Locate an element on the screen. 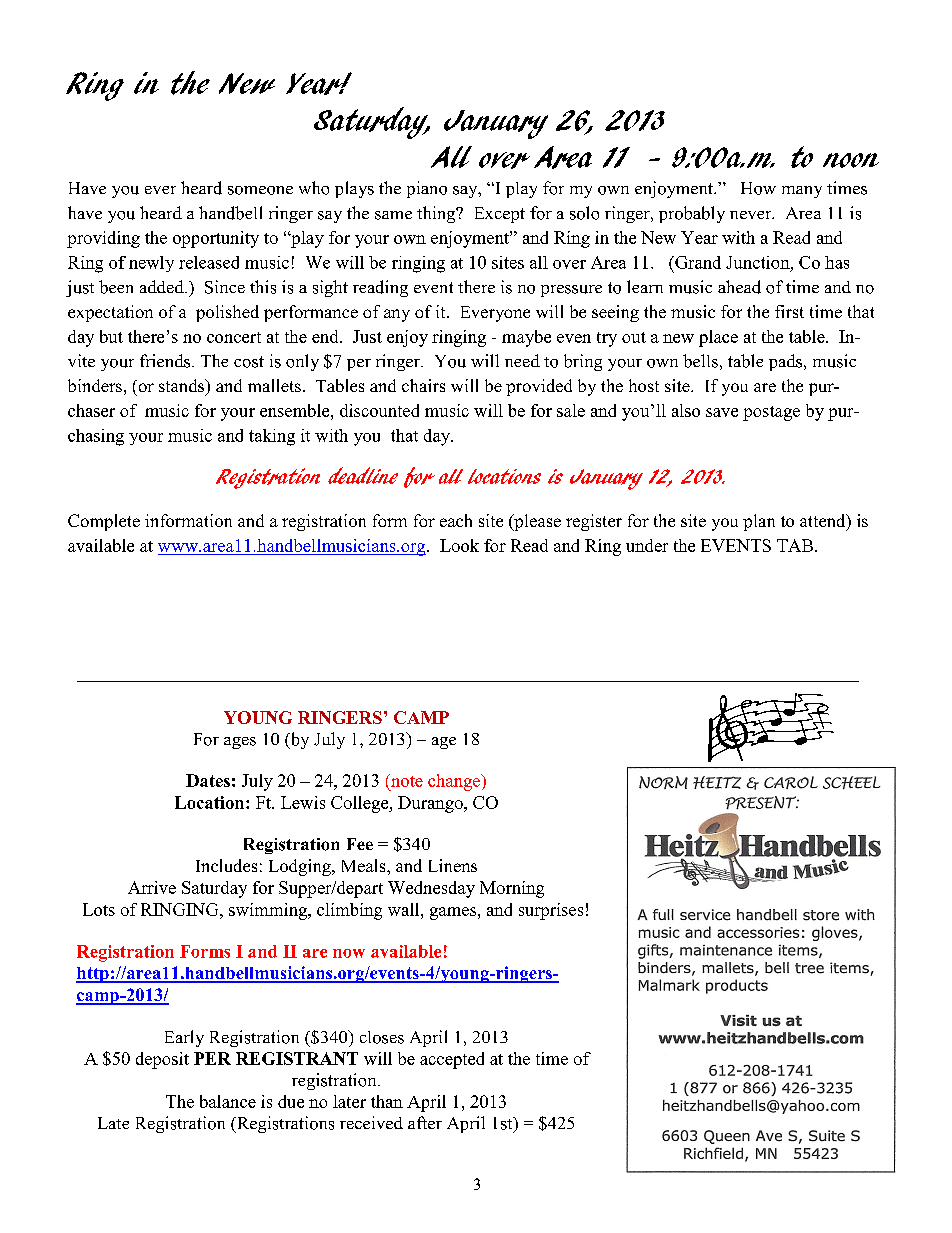 Image resolution: width=952 pixels, height=1233 pixels. Linens is located at coordinates (453, 865).
